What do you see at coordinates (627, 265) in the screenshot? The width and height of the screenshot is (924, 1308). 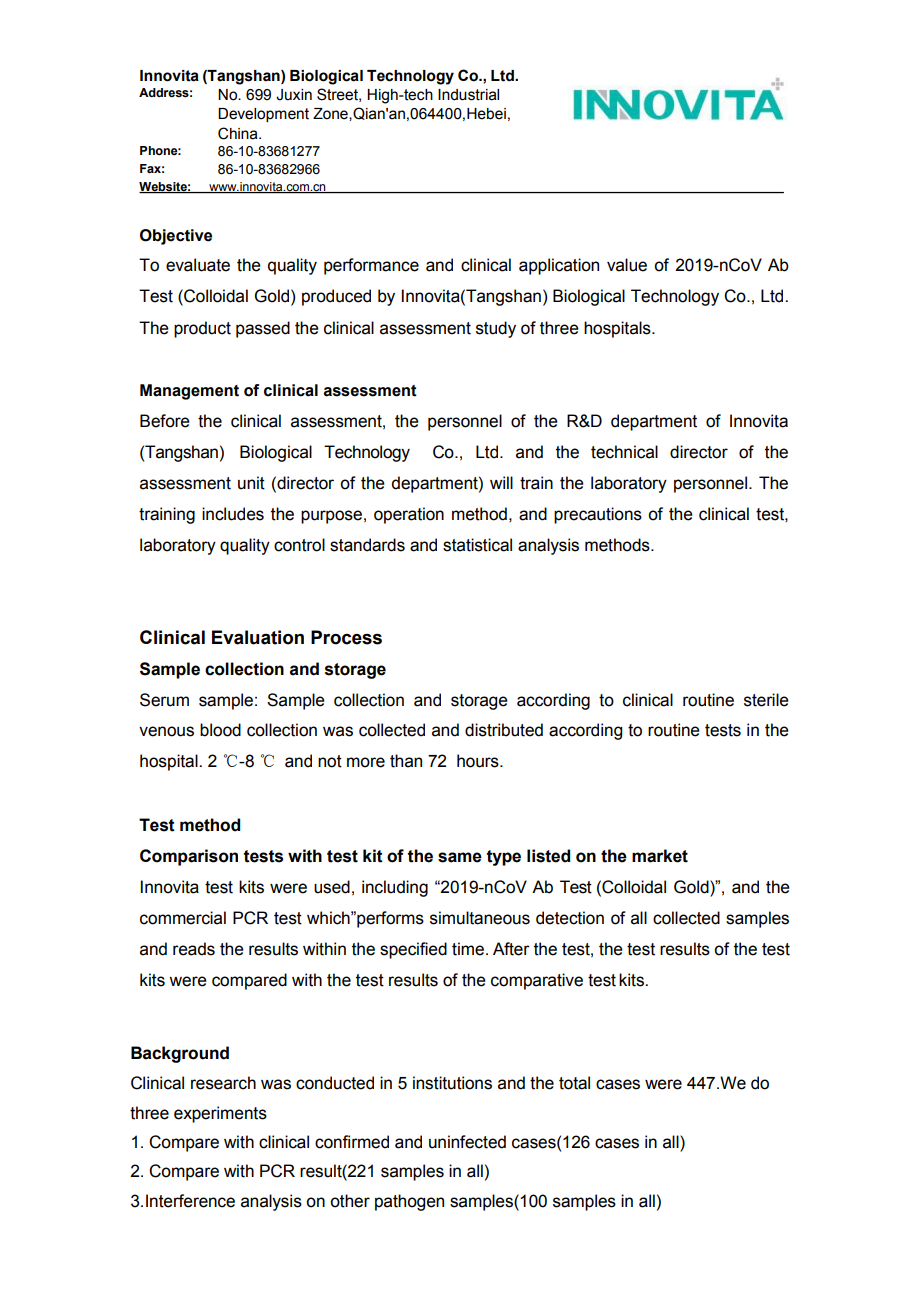 I see `value` at bounding box center [627, 265].
